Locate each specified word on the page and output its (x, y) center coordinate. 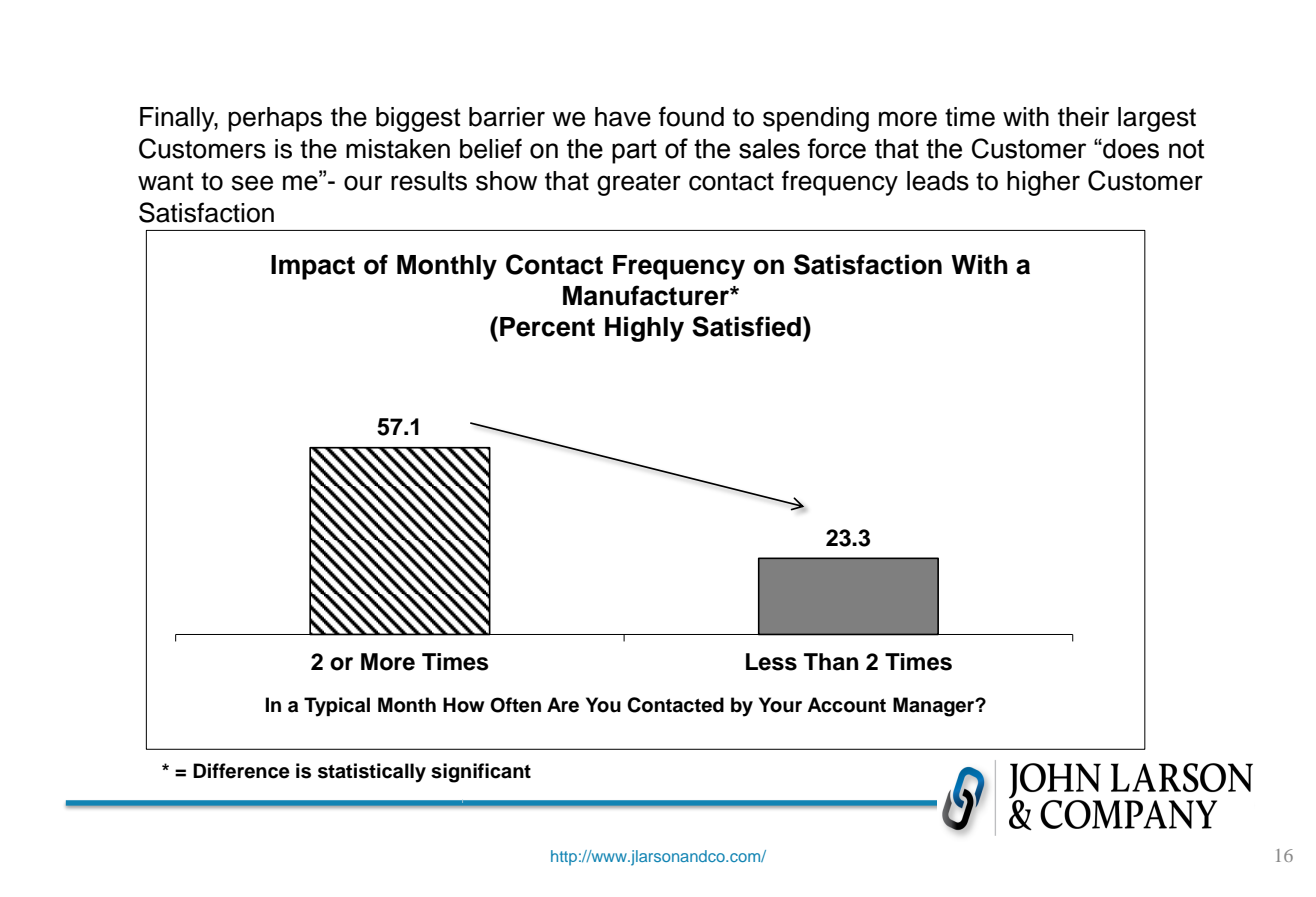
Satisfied (746, 326)
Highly (644, 329)
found (691, 116)
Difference (241, 771)
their (1083, 117)
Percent (547, 327)
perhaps (275, 119)
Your (780, 705)
